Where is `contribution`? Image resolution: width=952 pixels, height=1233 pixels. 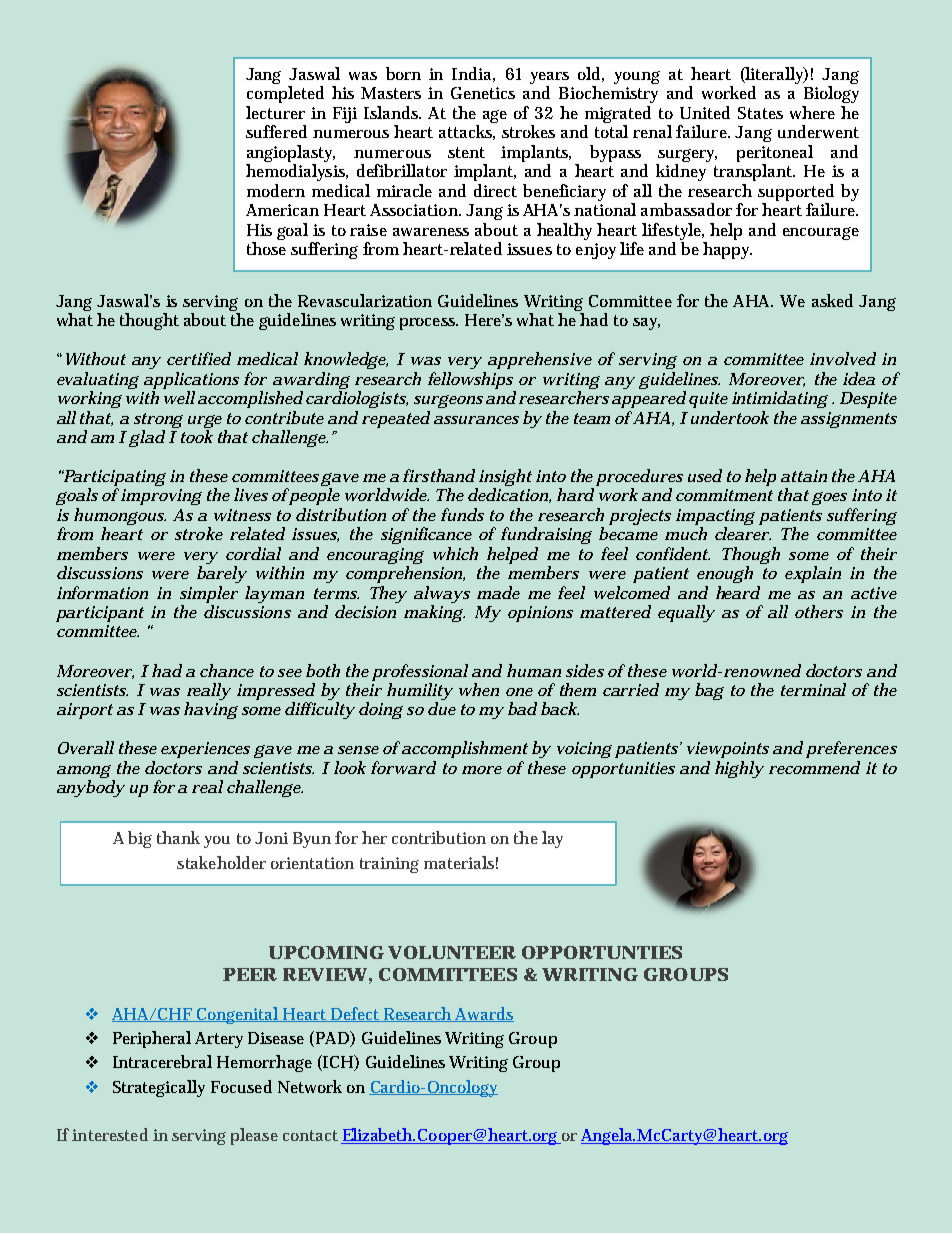 contribution is located at coordinates (439, 837).
